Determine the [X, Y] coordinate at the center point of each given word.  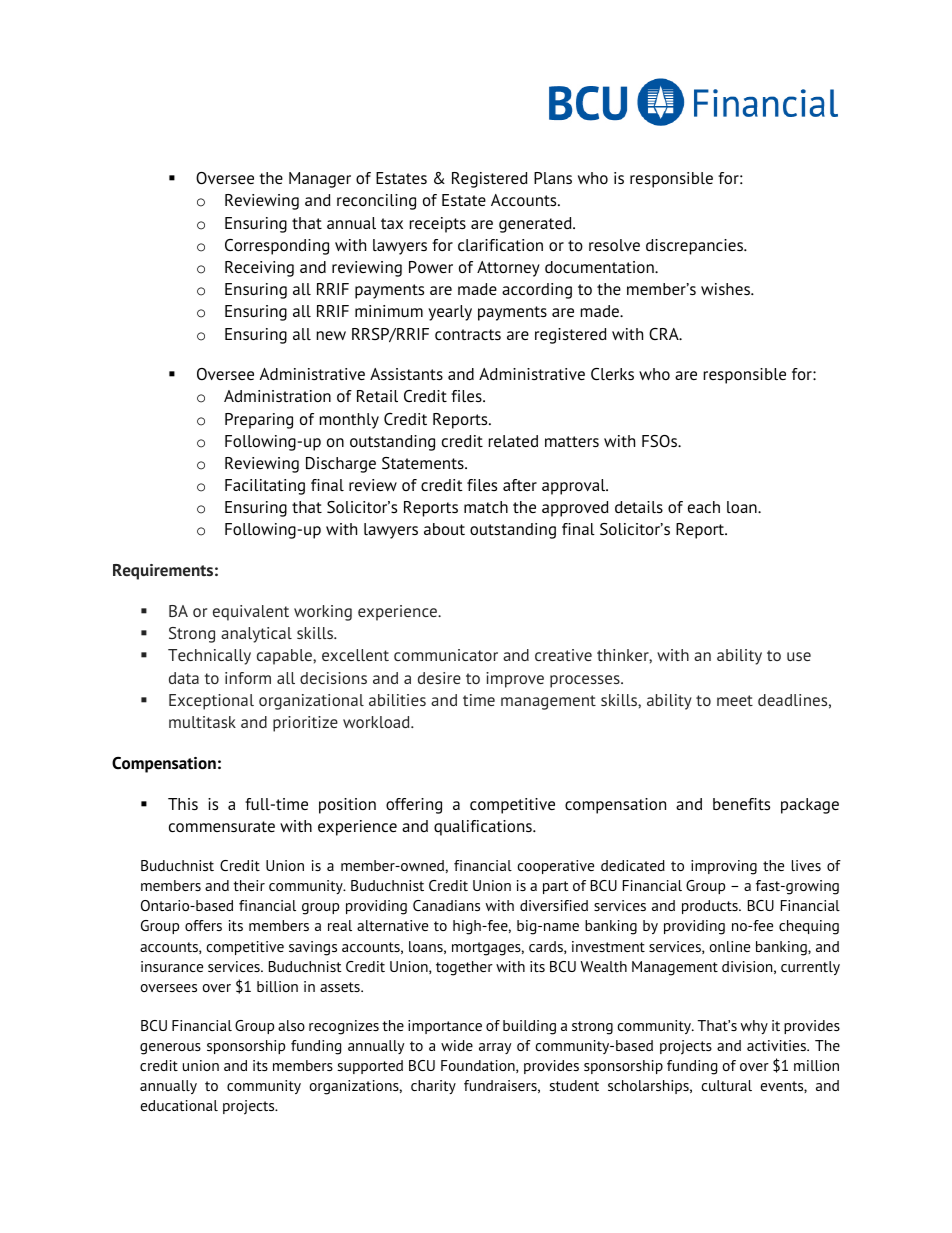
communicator [446, 655]
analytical [256, 635]
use [799, 656]
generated [536, 225]
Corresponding [277, 247]
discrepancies [695, 247]
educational [179, 1105]
